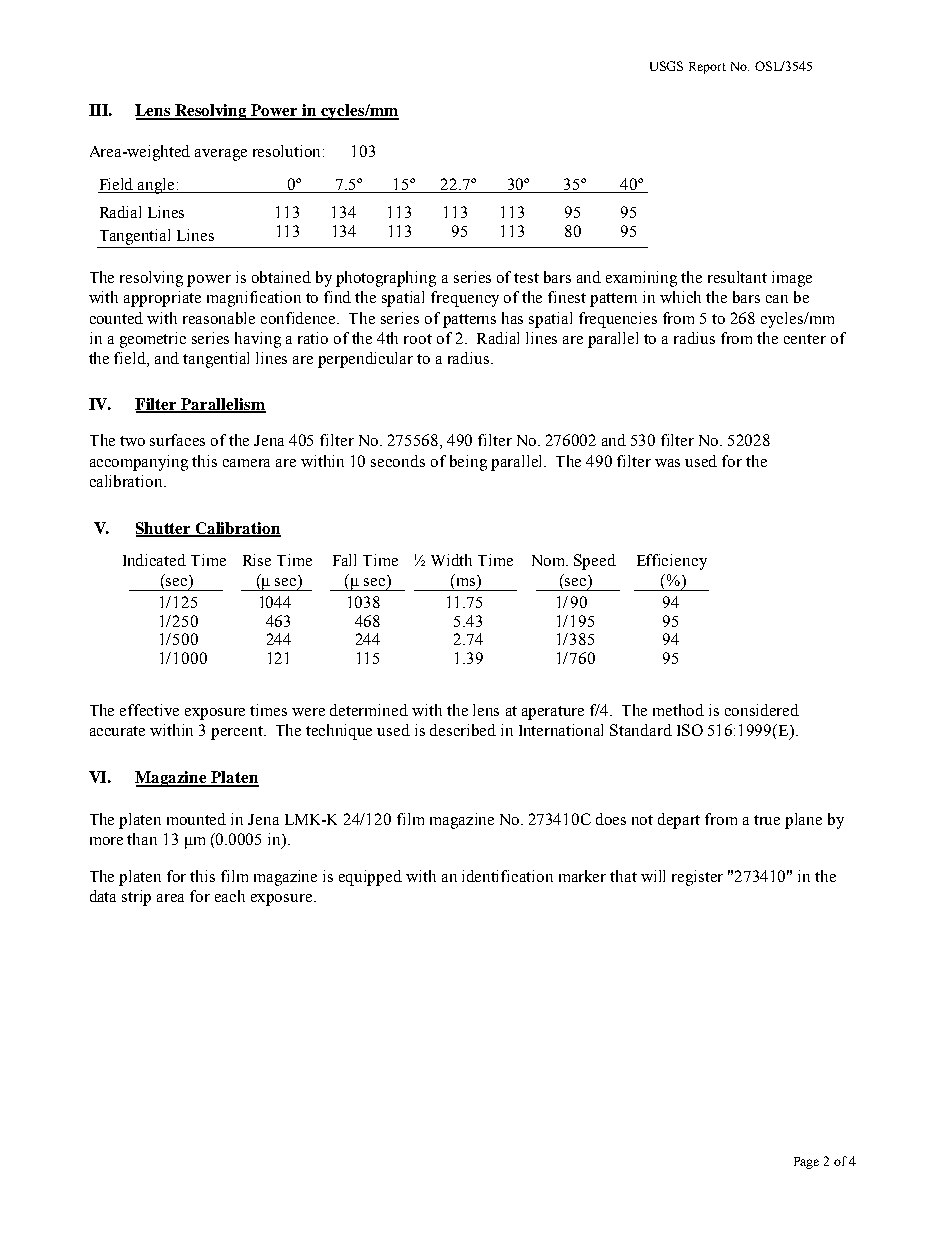 The height and width of the image is (1233, 952). What do you see at coordinates (463, 730) in the image?
I see `described` at bounding box center [463, 730].
